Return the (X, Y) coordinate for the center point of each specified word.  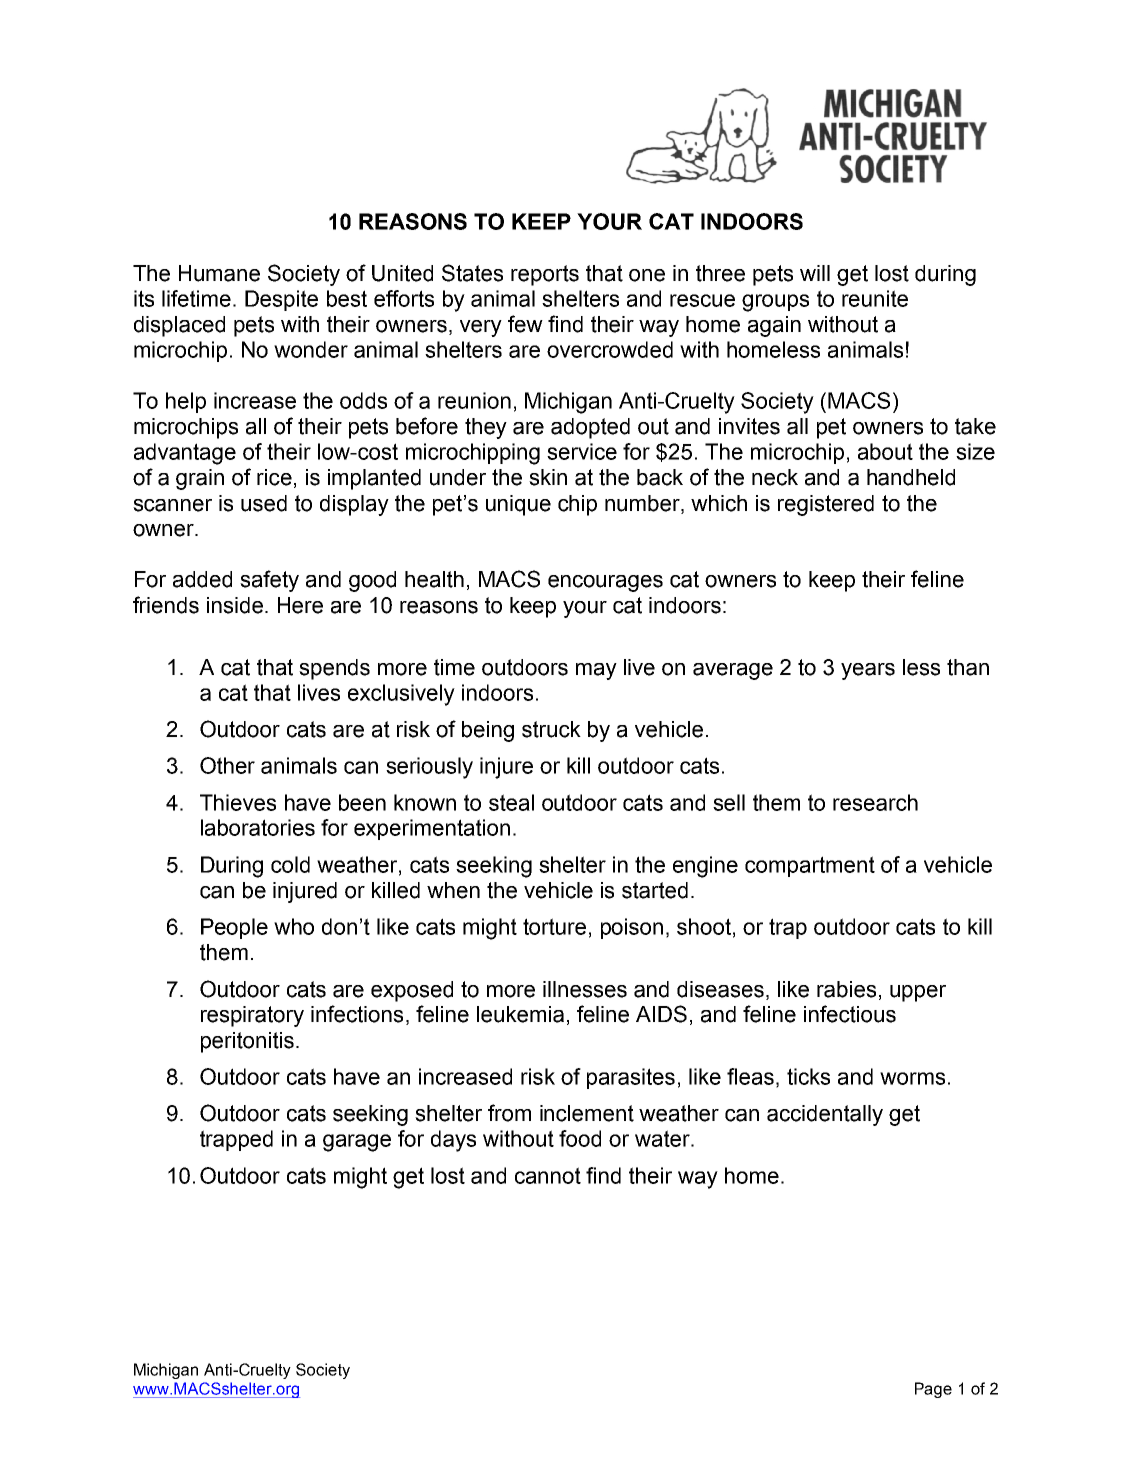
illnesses (585, 989)
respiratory (252, 1016)
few (525, 324)
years (868, 671)
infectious (850, 1014)
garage (357, 1143)
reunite (875, 298)
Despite (281, 300)
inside (235, 605)
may (596, 671)
